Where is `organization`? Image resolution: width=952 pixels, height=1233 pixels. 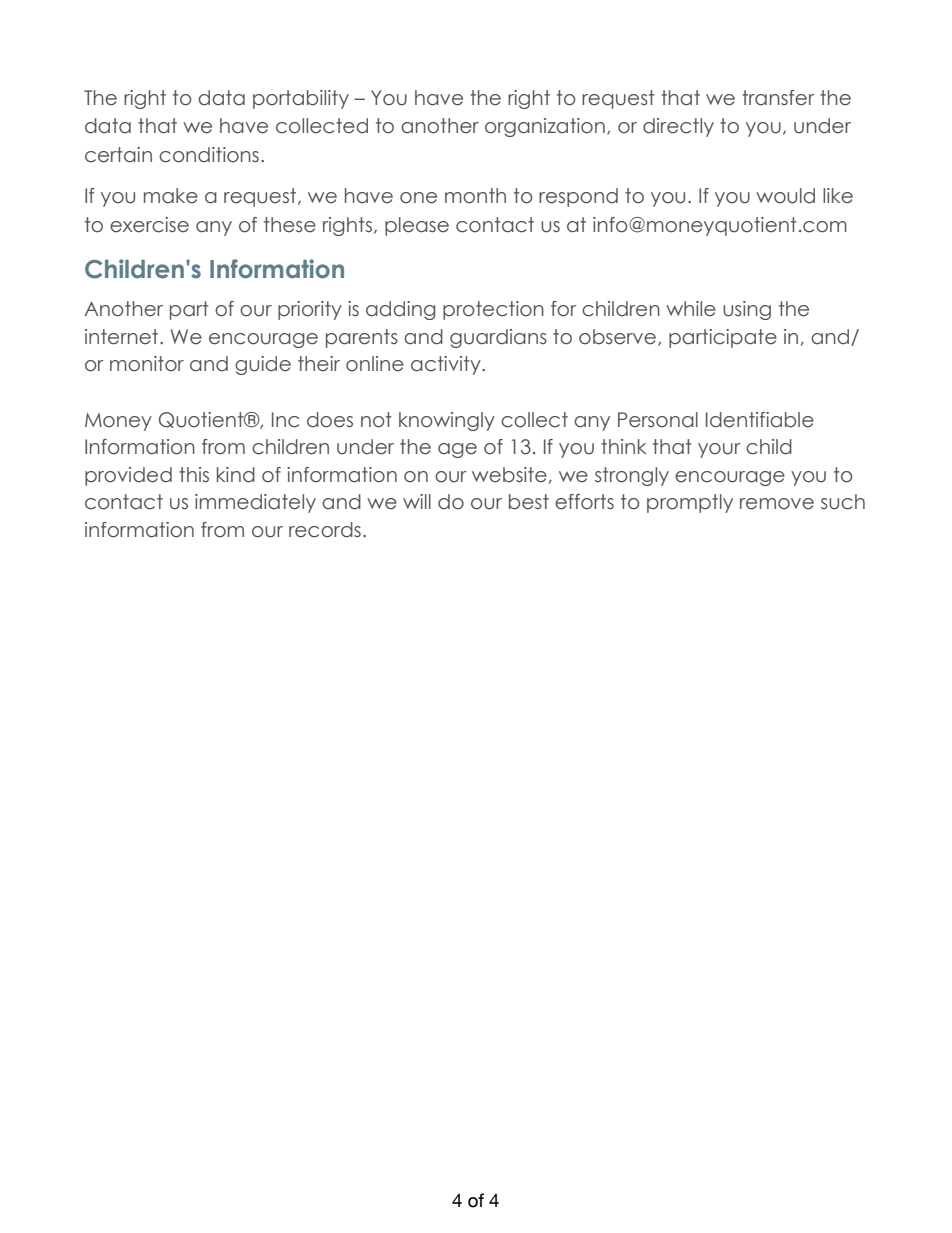
organization is located at coordinates (545, 127).
